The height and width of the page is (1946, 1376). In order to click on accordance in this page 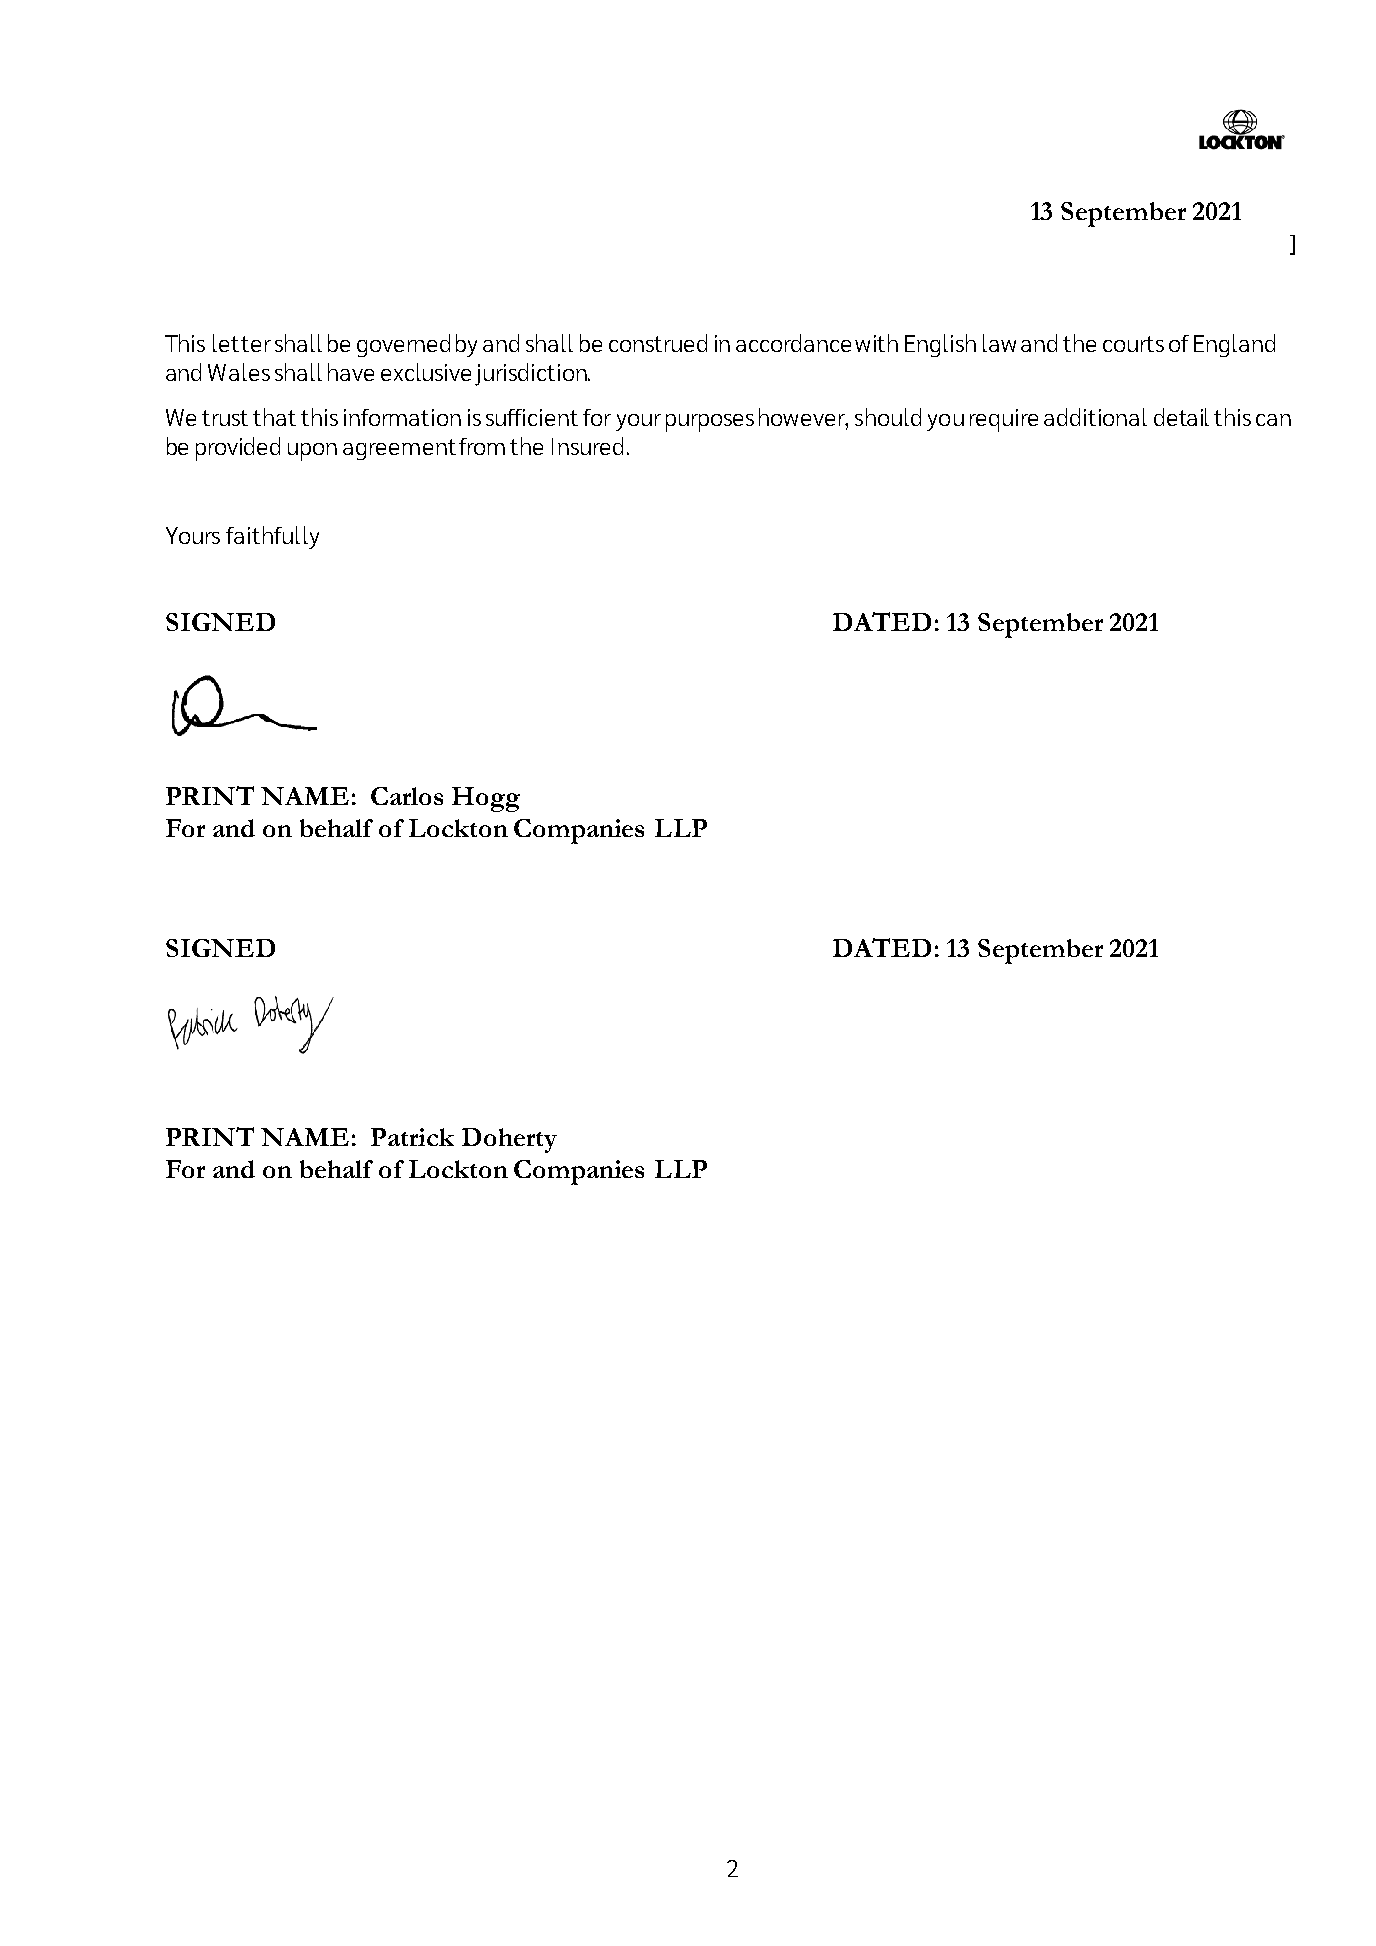, I will do `click(793, 343)`.
